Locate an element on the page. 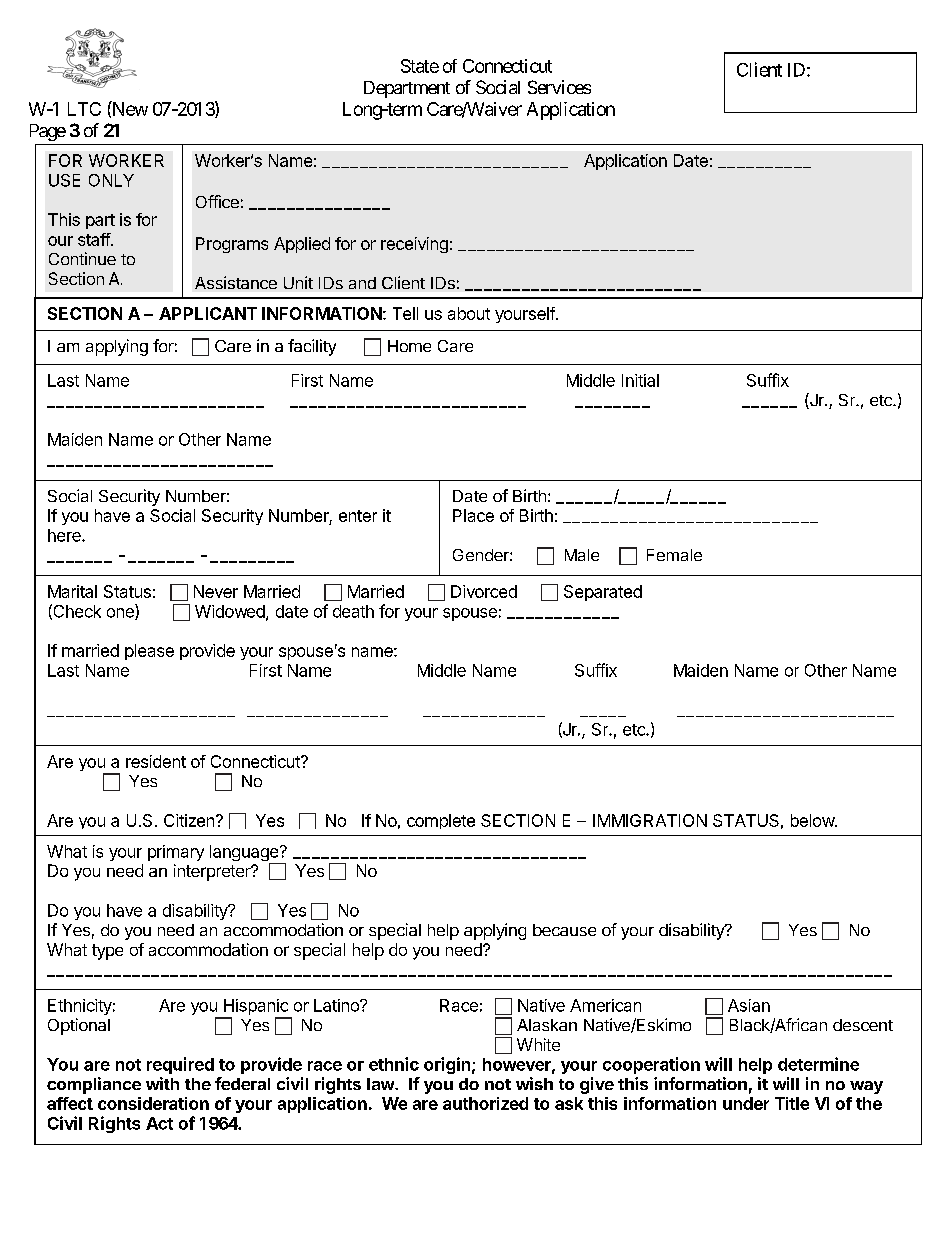 This image has height=1233, width=952. consideration is located at coordinates (153, 1103).
